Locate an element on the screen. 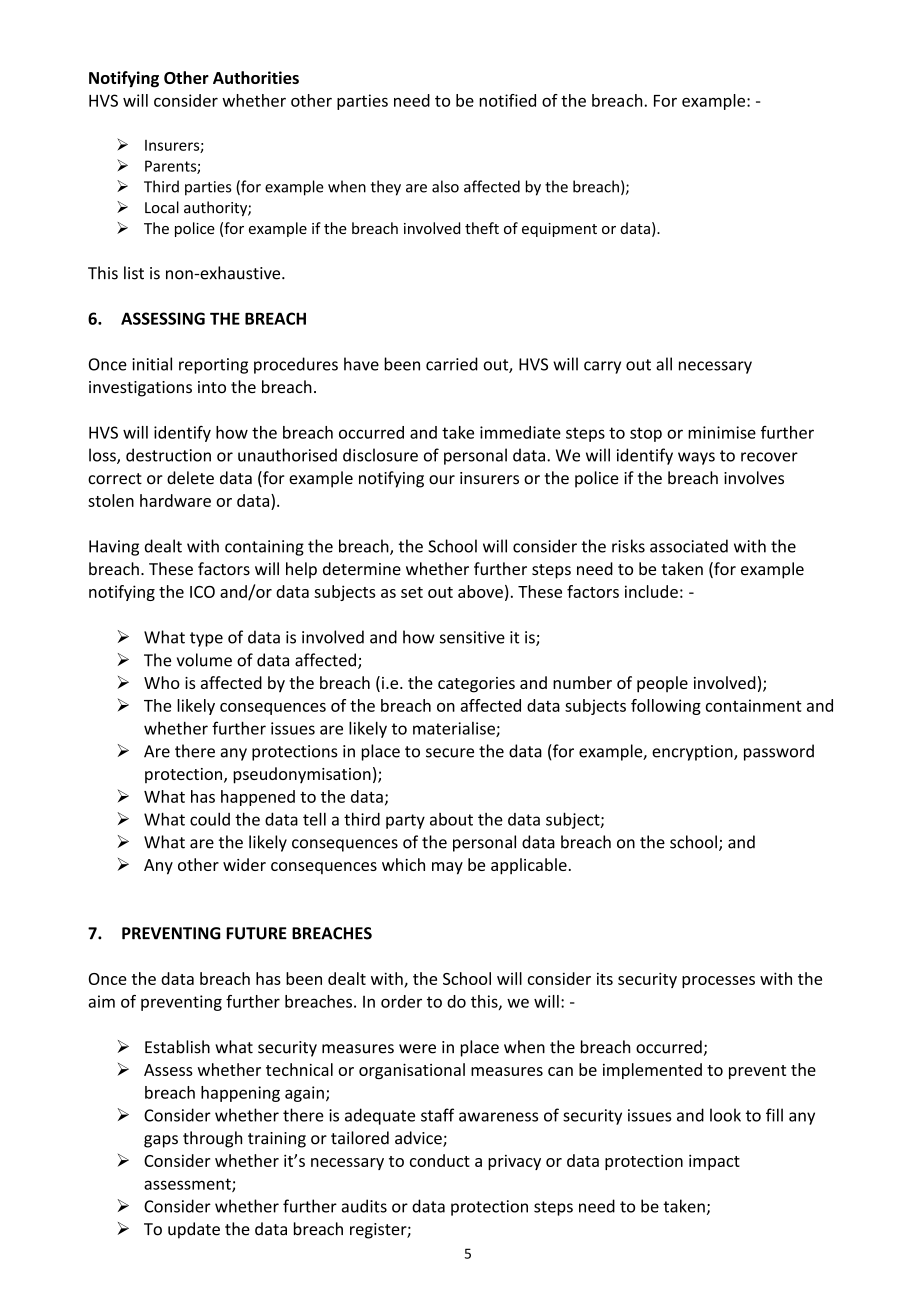 This screenshot has width=924, height=1308. hardware is located at coordinates (175, 500).
